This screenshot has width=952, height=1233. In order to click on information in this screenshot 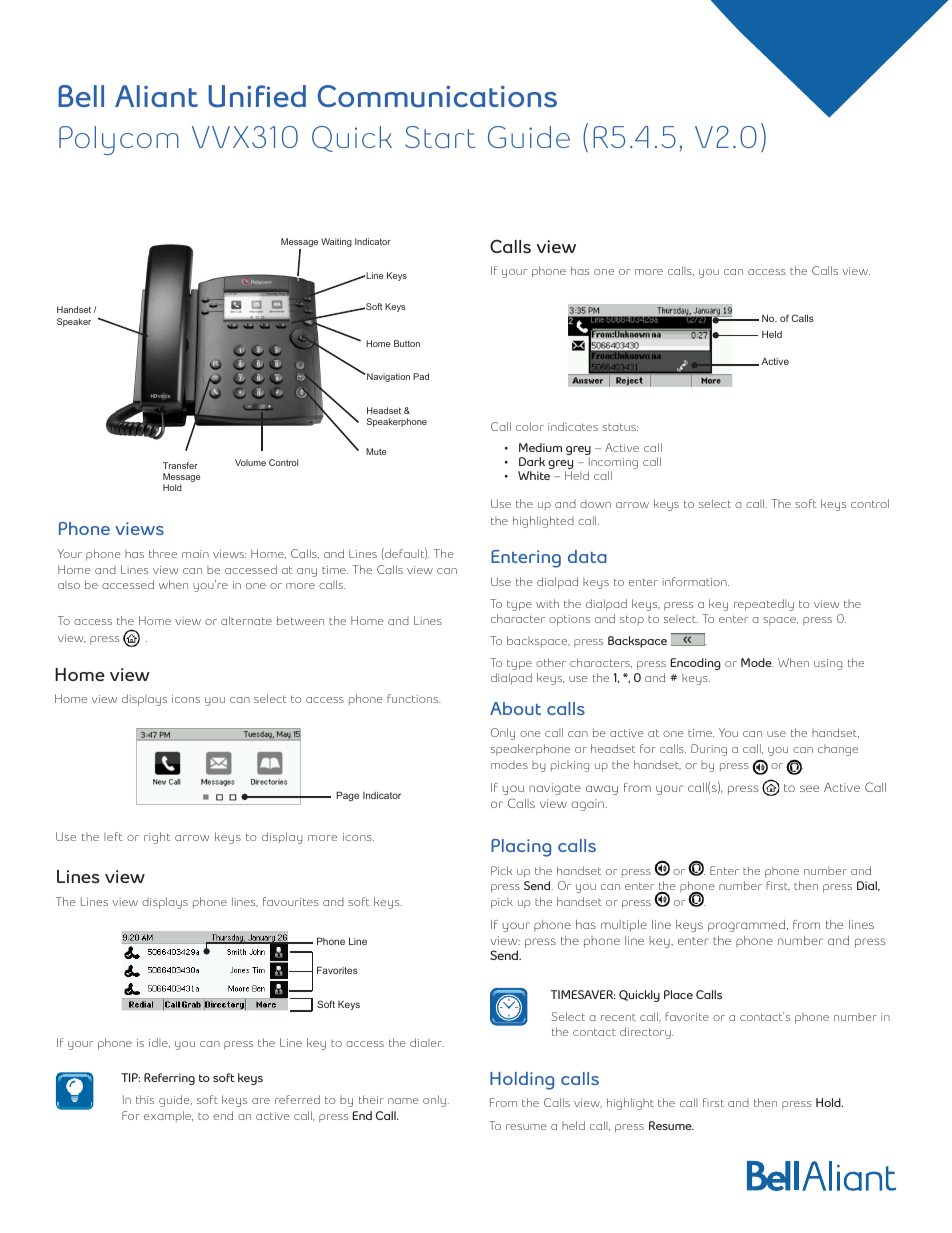, I will do `click(695, 581)`.
